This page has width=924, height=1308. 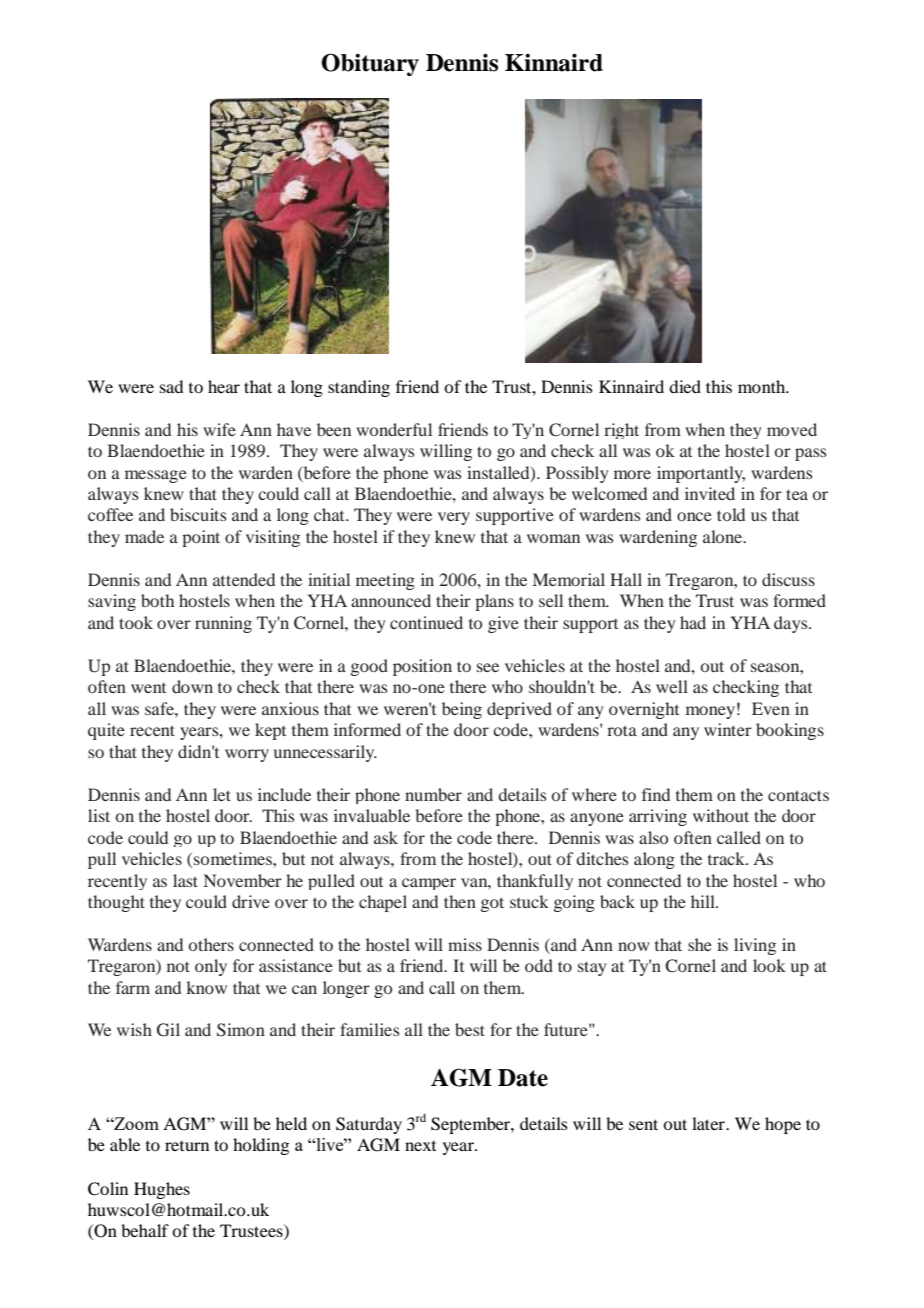 What do you see at coordinates (370, 64) in the page?
I see `Obituary` at bounding box center [370, 64].
